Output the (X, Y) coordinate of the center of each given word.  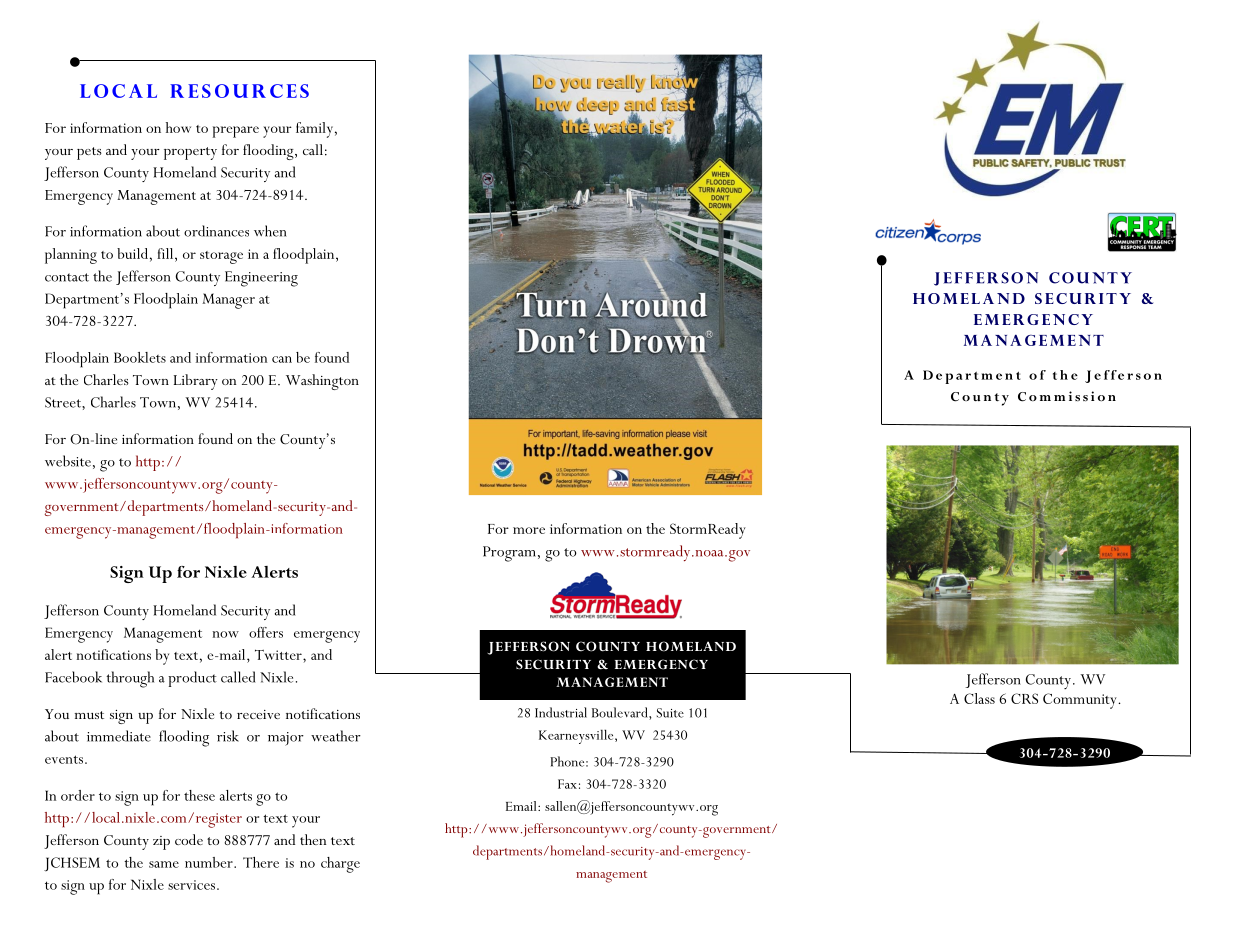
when (270, 231)
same (164, 864)
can (282, 359)
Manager (228, 301)
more (529, 530)
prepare (236, 132)
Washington (322, 382)
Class (979, 698)
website (68, 461)
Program (511, 554)
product (192, 679)
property (190, 153)
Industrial (561, 712)
